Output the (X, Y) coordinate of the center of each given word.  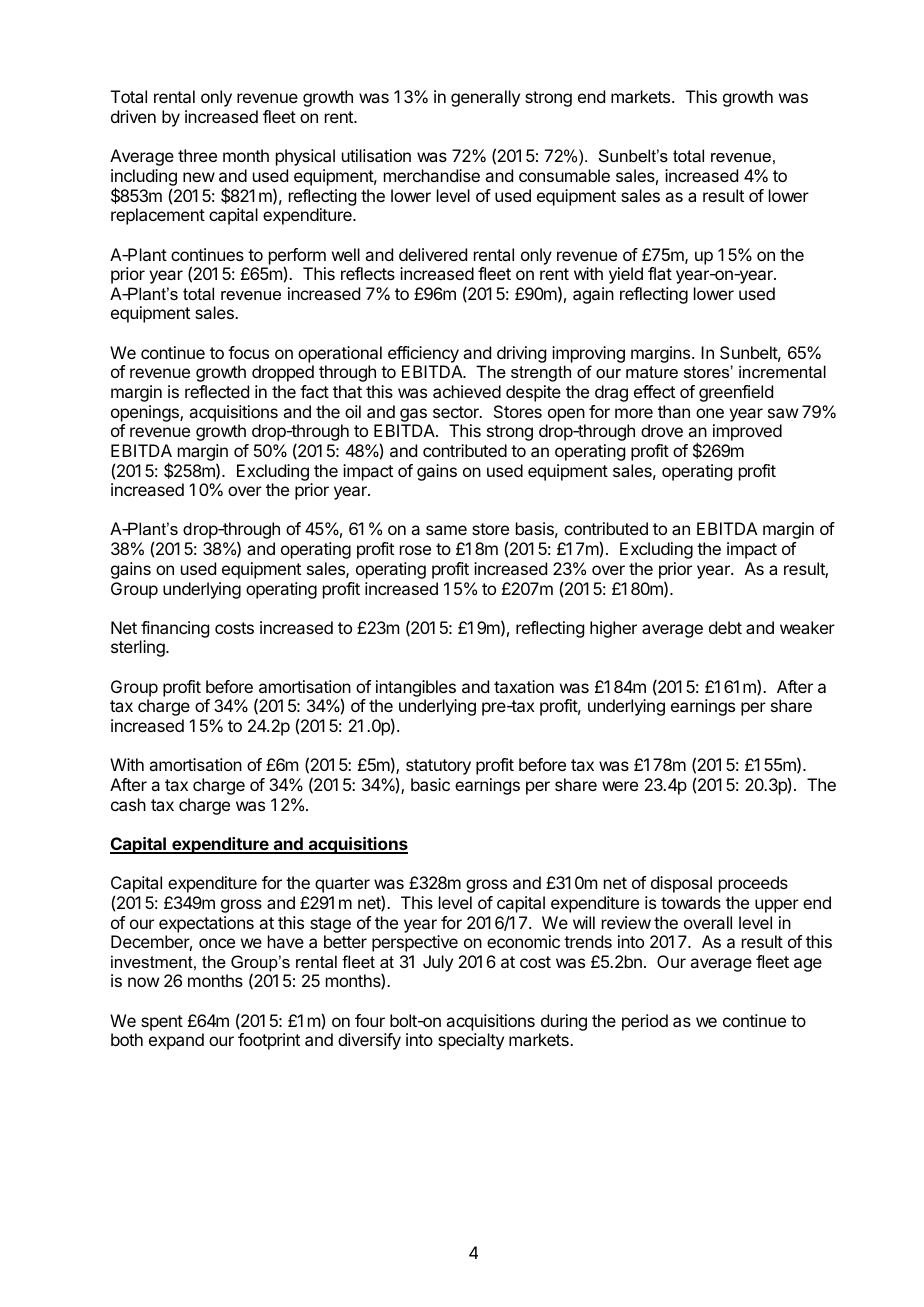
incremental (782, 371)
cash (128, 804)
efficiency (423, 354)
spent (162, 1023)
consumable (564, 175)
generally (485, 98)
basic (430, 784)
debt (725, 627)
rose (415, 550)
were (620, 786)
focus (248, 352)
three (197, 155)
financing (174, 631)
